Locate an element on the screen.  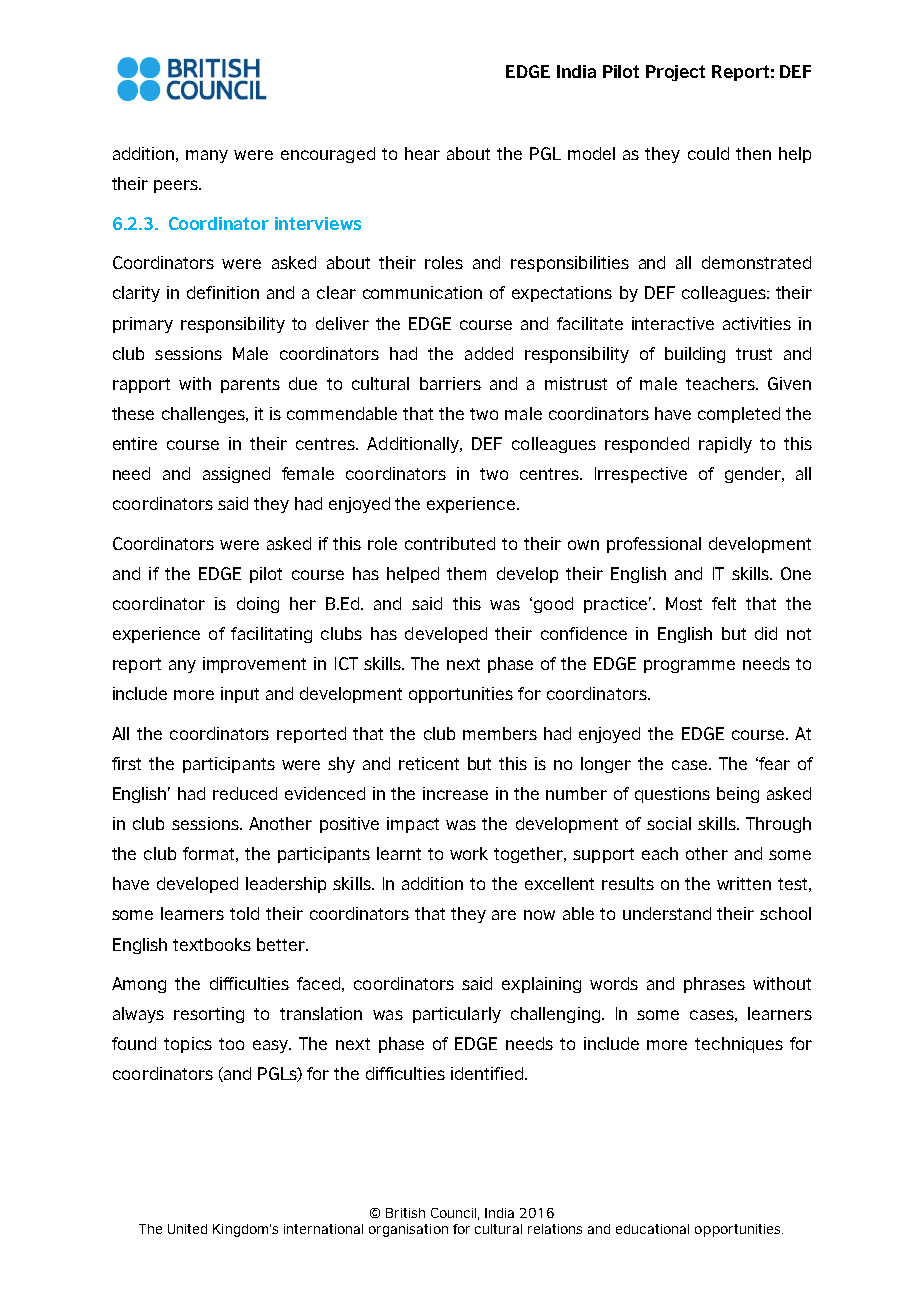
social is located at coordinates (669, 823).
